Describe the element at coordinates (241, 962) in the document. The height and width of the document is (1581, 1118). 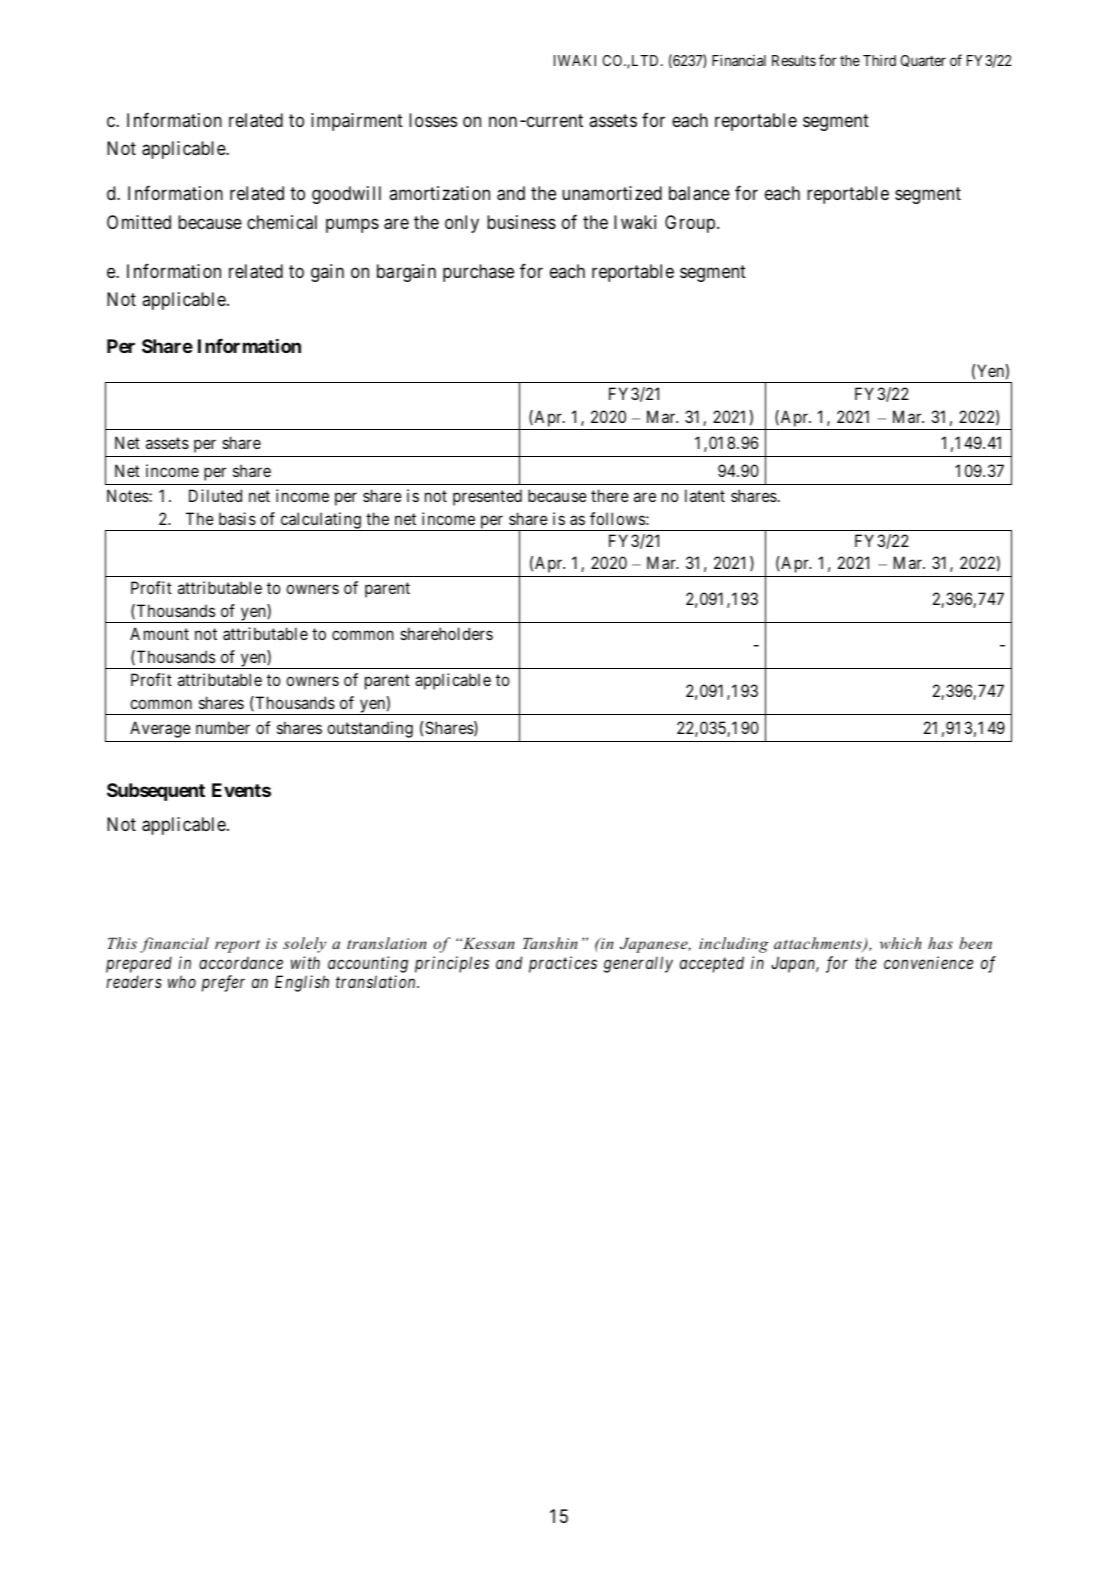
I see `accordance` at that location.
